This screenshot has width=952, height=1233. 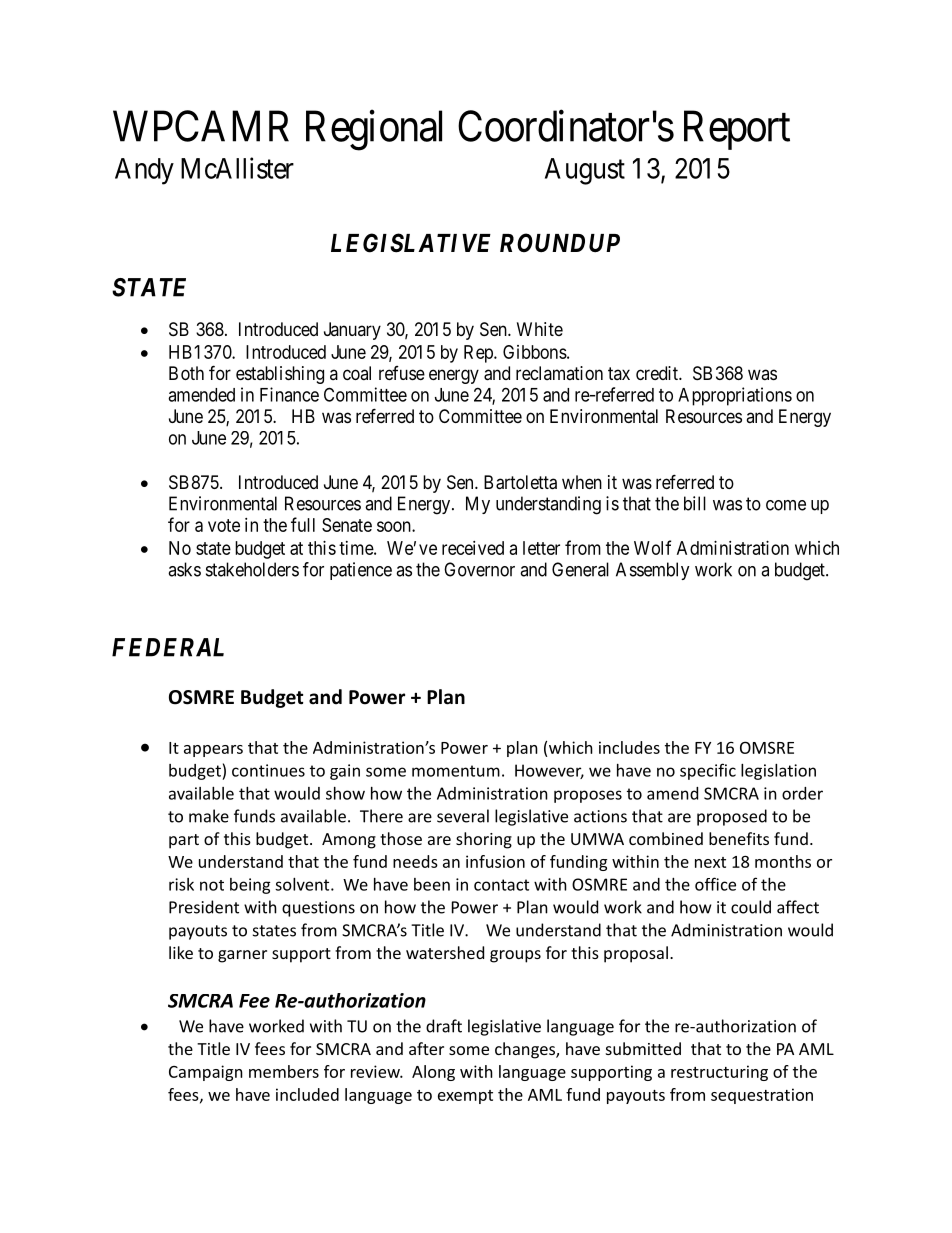 I want to click on Regional, so click(x=374, y=130).
